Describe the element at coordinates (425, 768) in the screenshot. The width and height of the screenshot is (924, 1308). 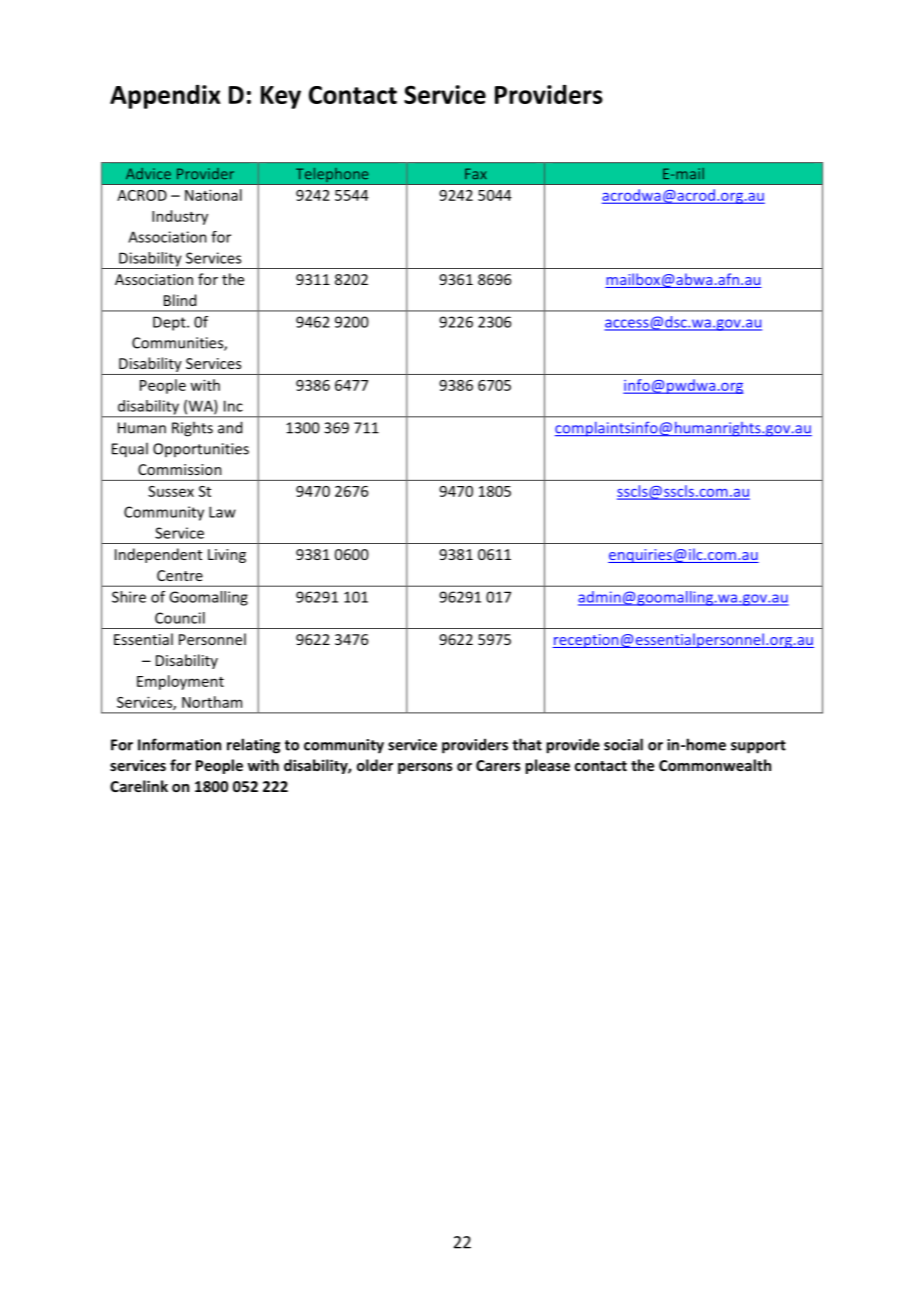
I see `persons` at that location.
